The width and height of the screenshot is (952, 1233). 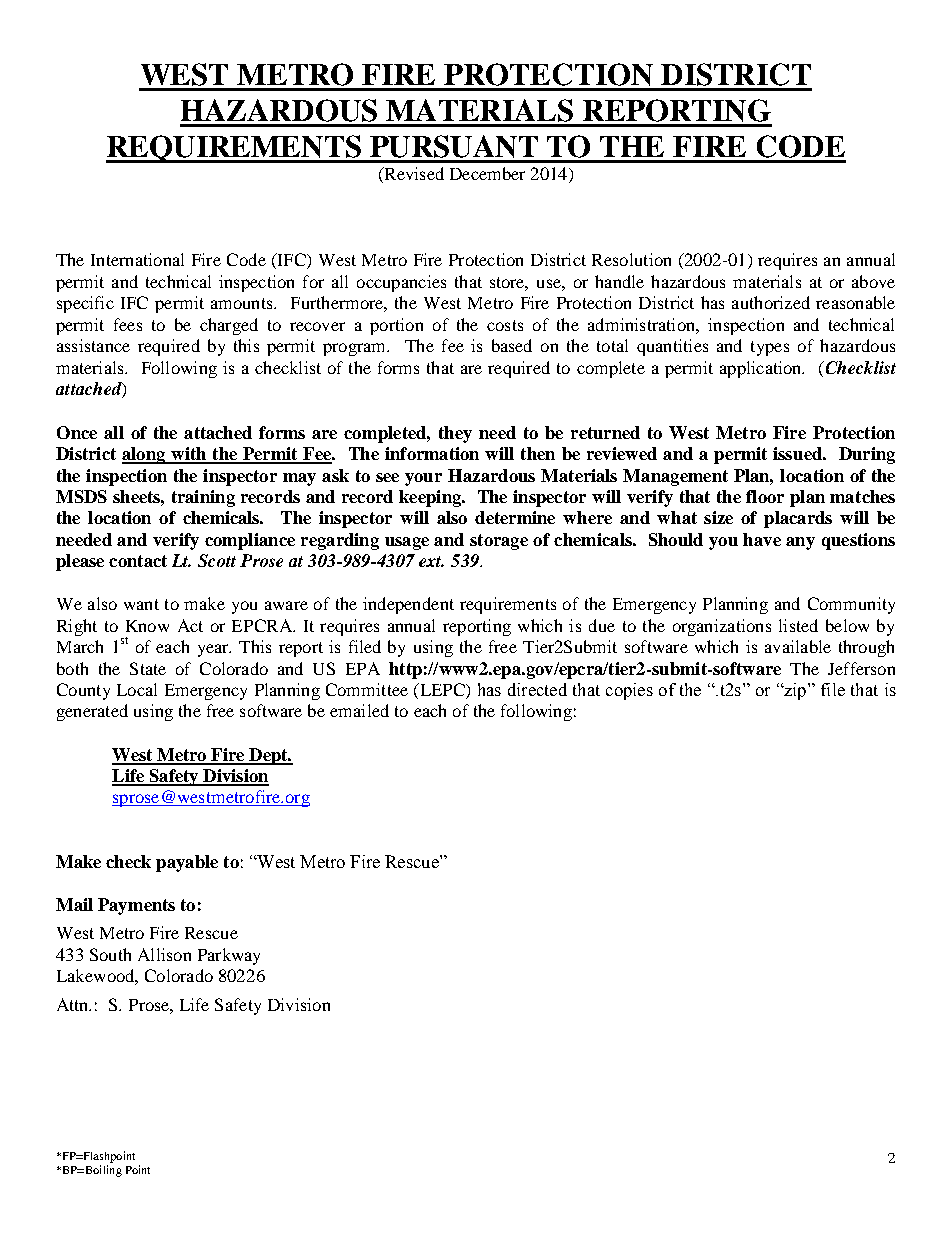 What do you see at coordinates (137, 259) in the screenshot?
I see `International` at bounding box center [137, 259].
